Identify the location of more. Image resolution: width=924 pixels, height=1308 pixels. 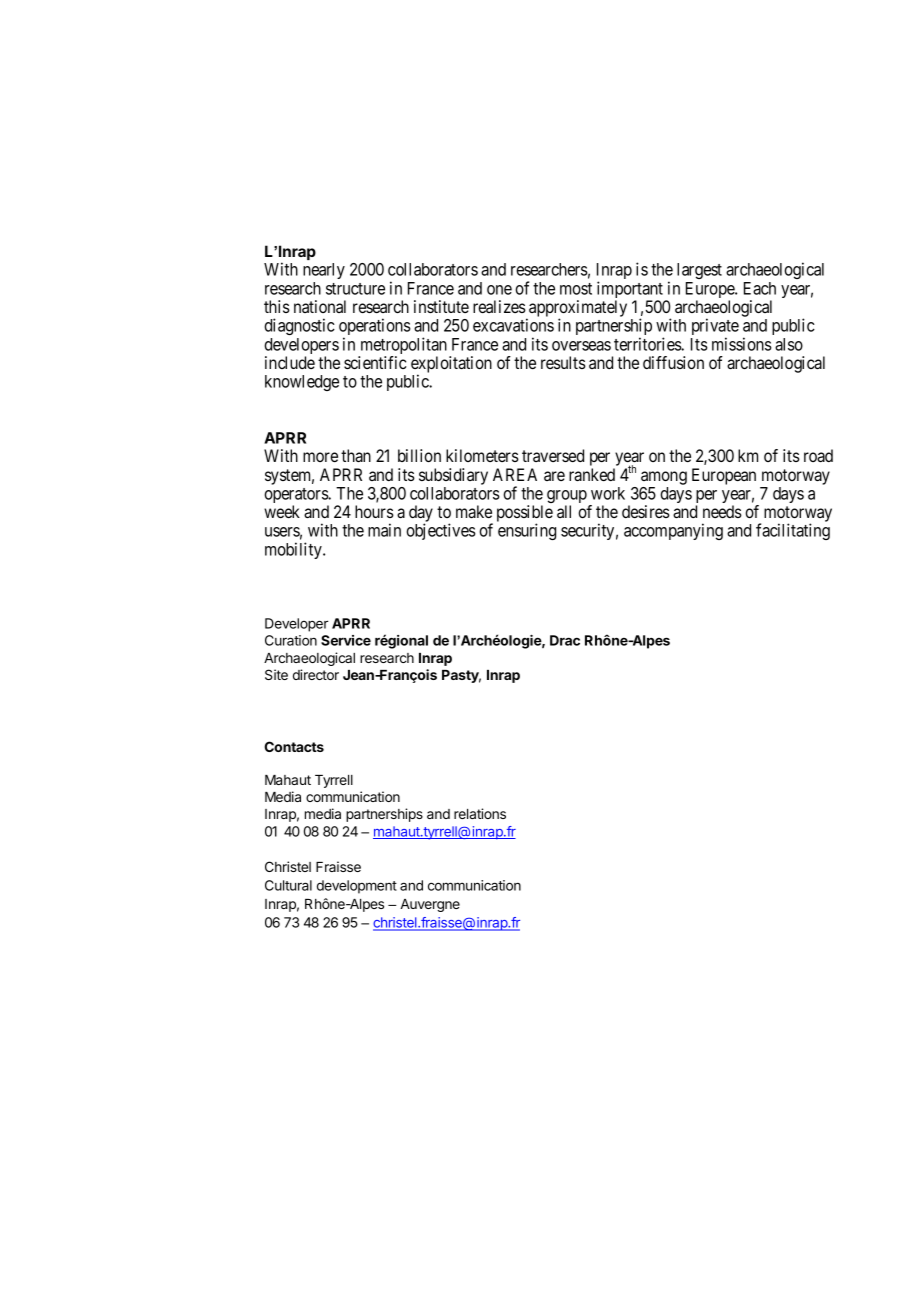
(320, 457).
